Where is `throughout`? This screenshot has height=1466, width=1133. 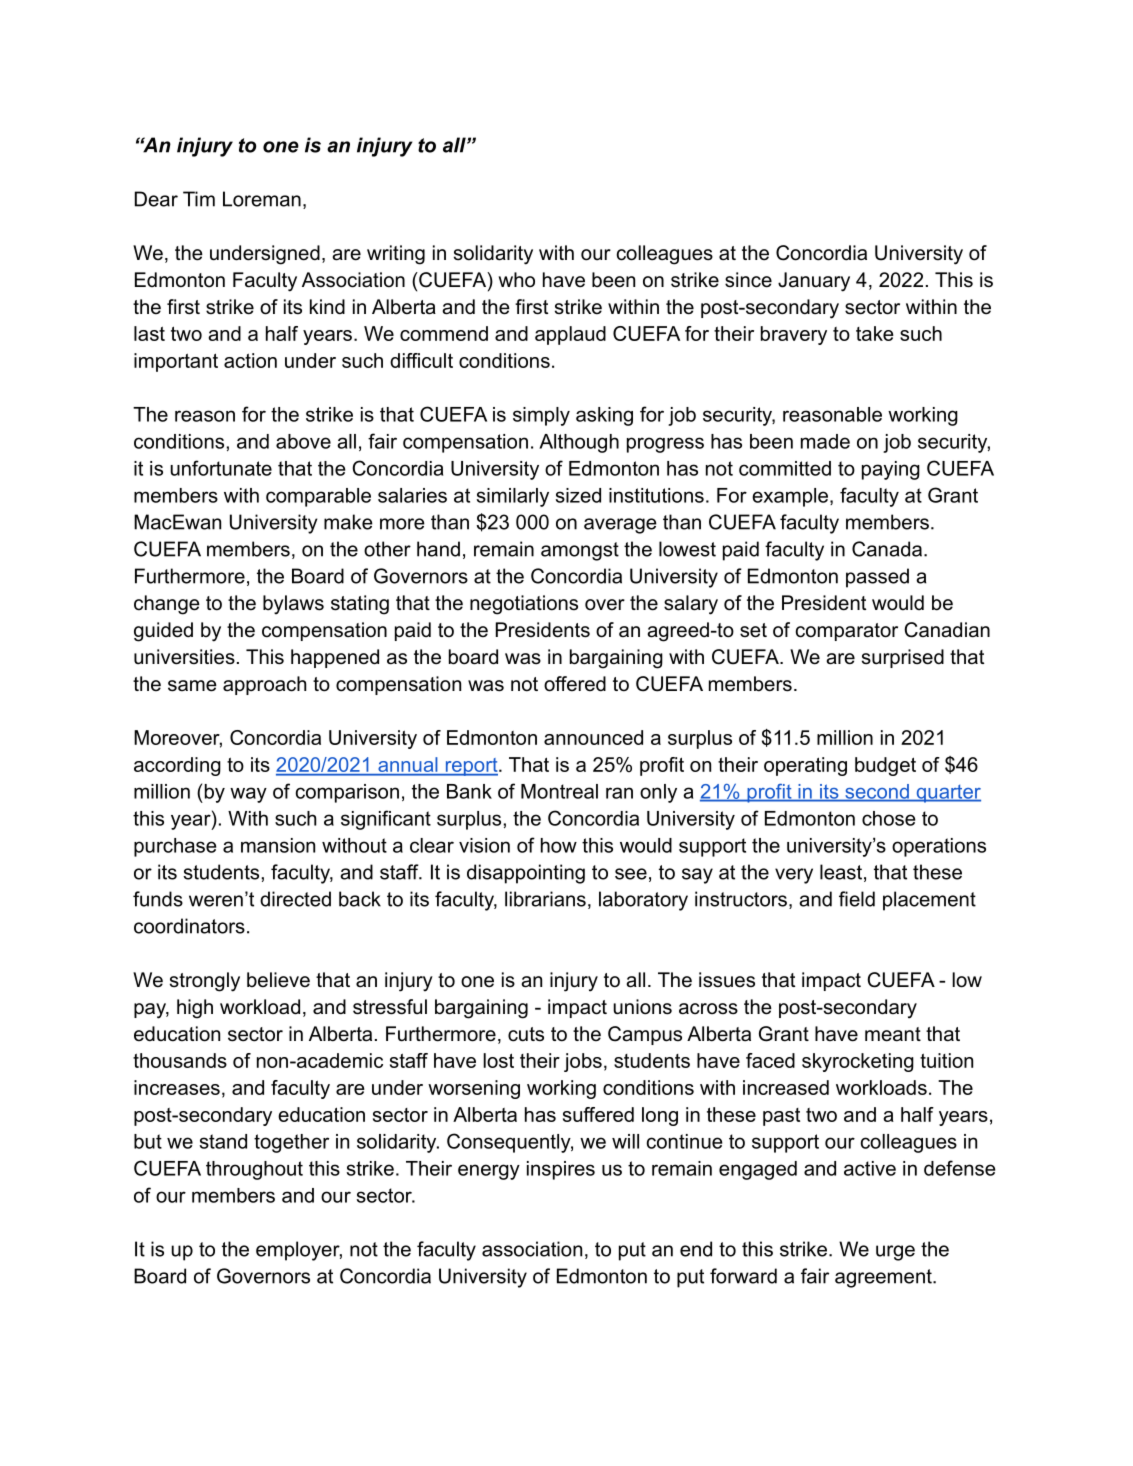 throughout is located at coordinates (254, 1170).
